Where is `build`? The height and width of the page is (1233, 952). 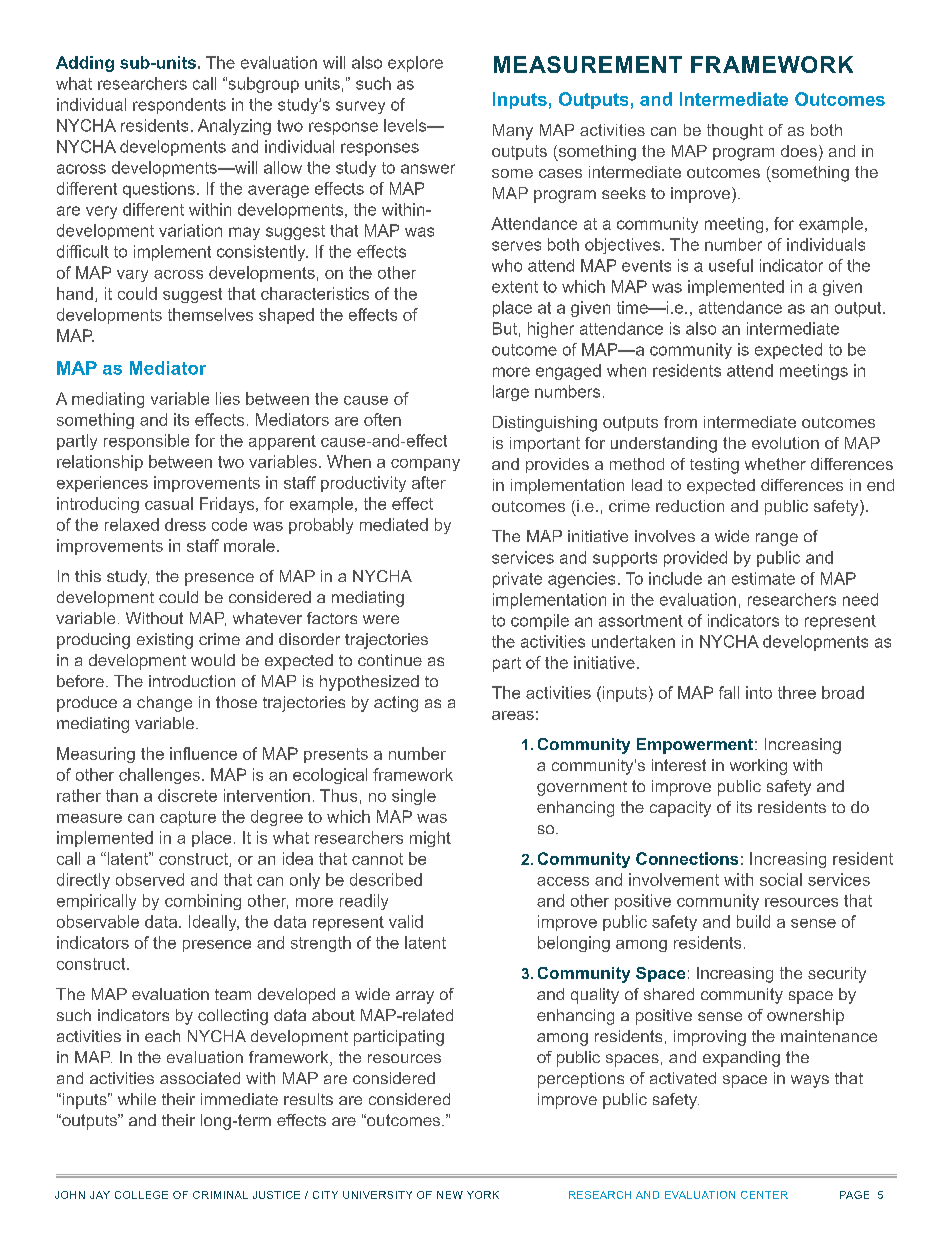
build is located at coordinates (753, 921).
